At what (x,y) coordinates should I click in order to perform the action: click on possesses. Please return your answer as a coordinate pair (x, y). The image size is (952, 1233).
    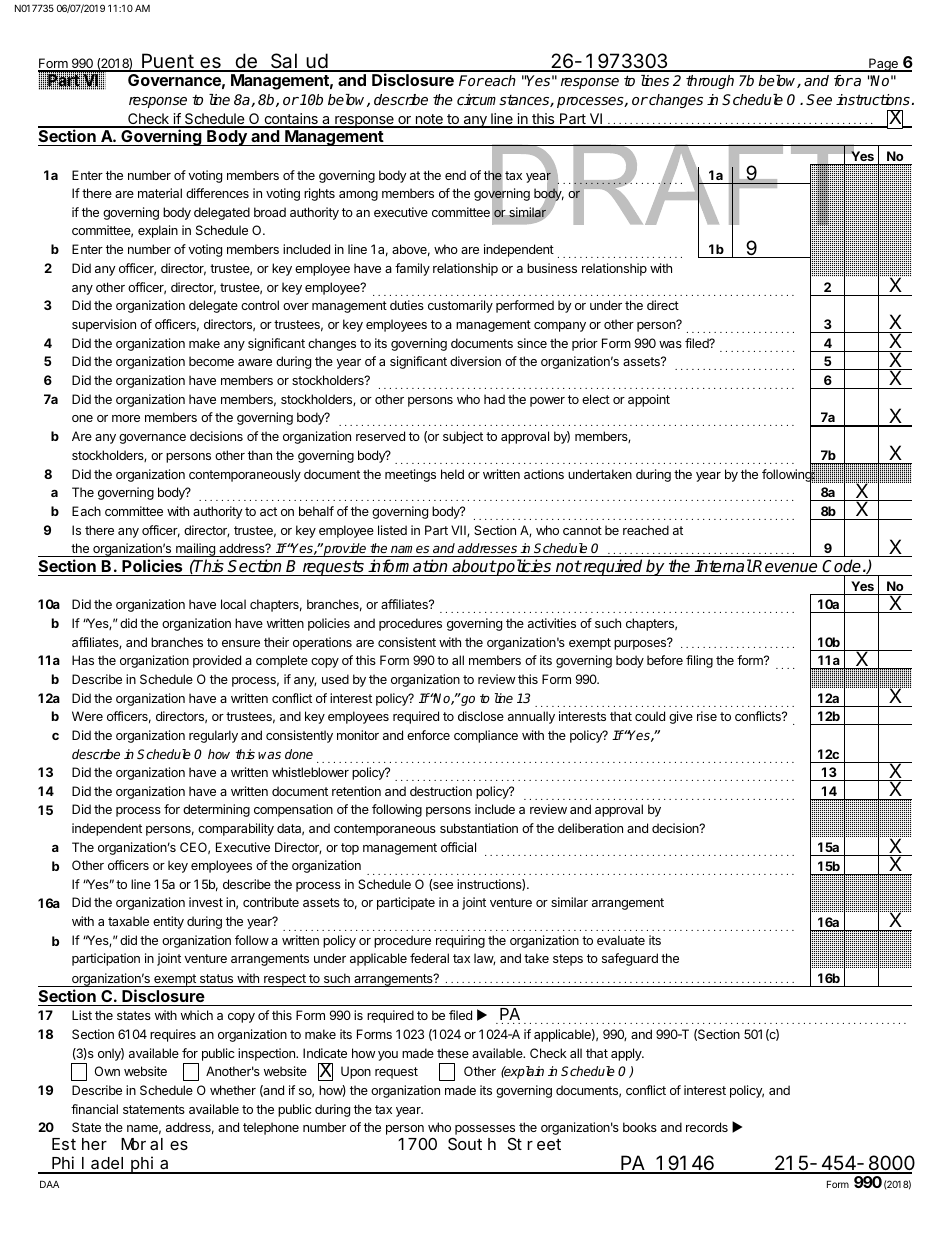
    Looking at the image, I should click on (485, 1131).
